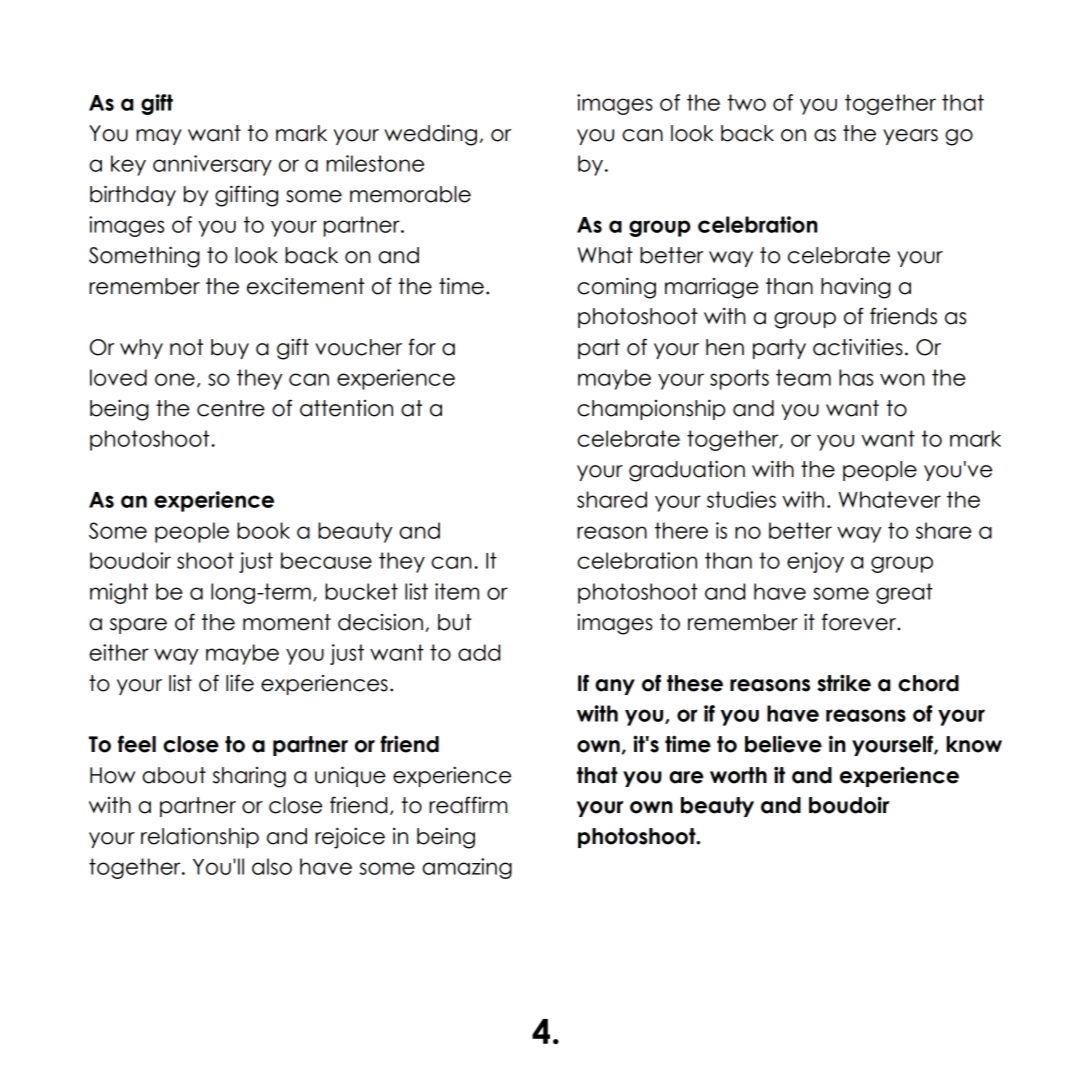  I want to click on relationship, so click(200, 837).
